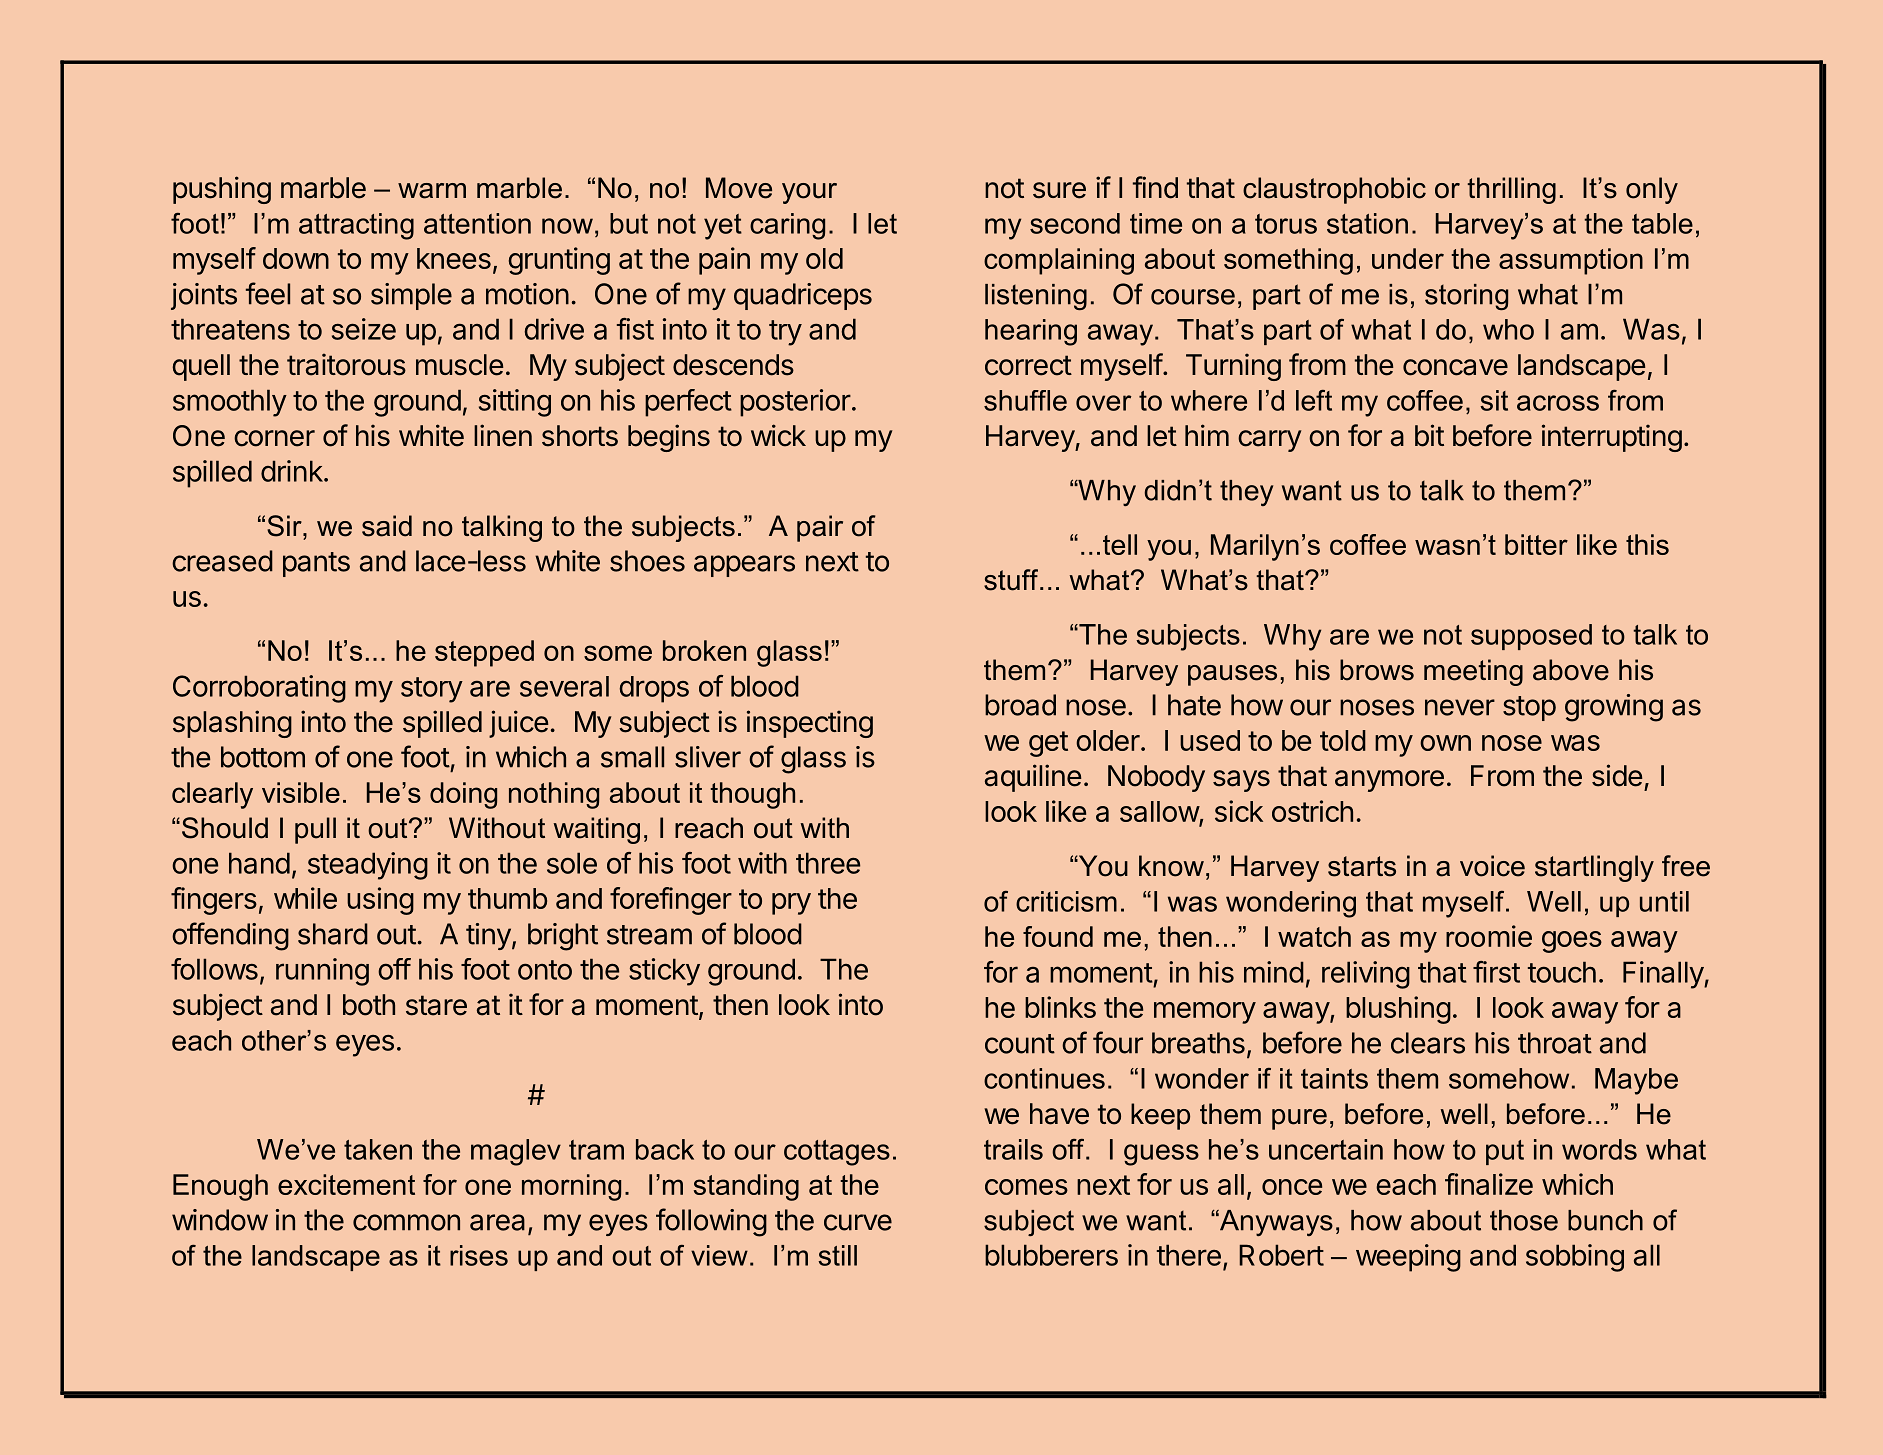 The image size is (1883, 1455). Describe the element at coordinates (1511, 190) in the screenshot. I see `thrilling` at that location.
